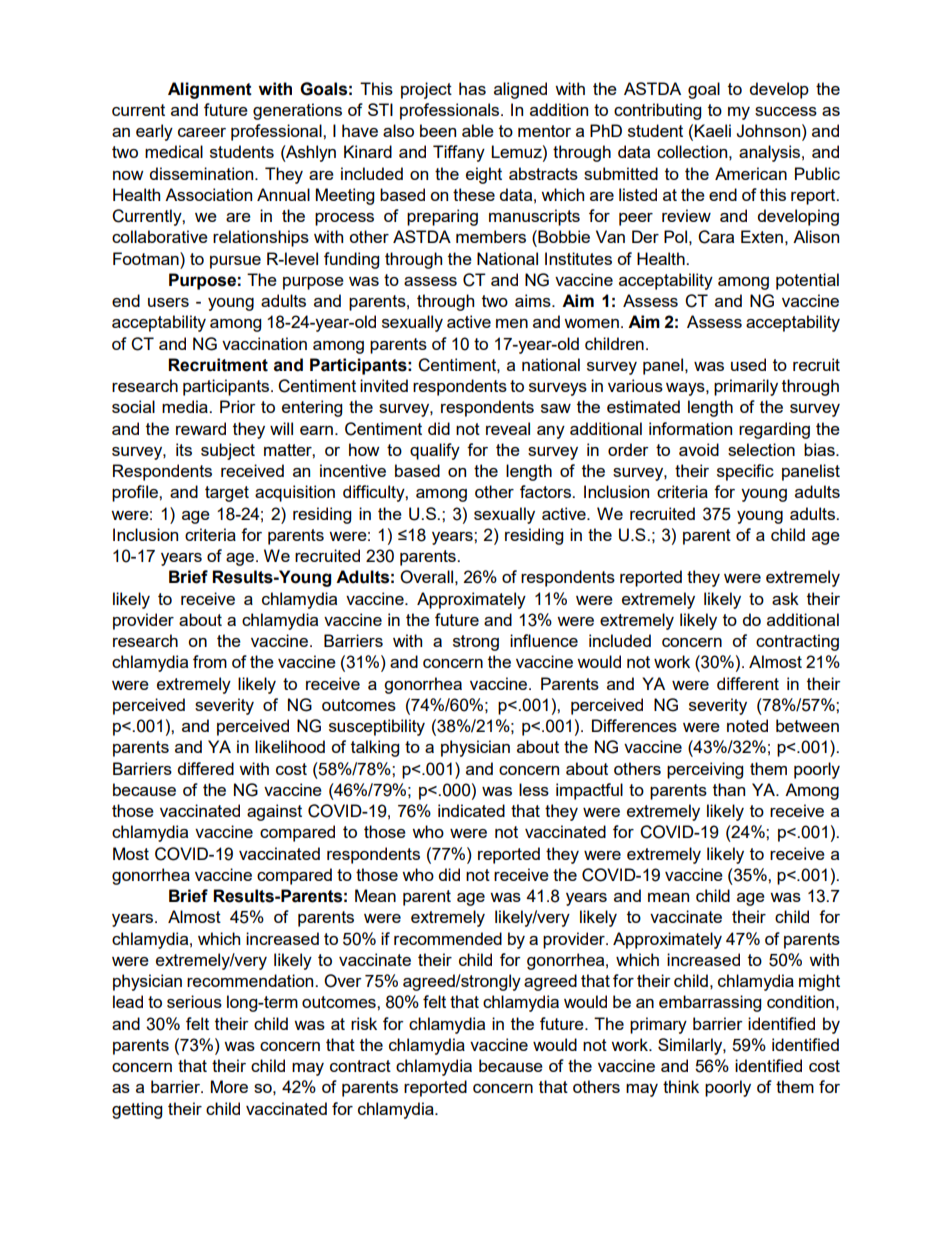 This screenshot has height=1233, width=952. I want to click on reward, so click(201, 428).
